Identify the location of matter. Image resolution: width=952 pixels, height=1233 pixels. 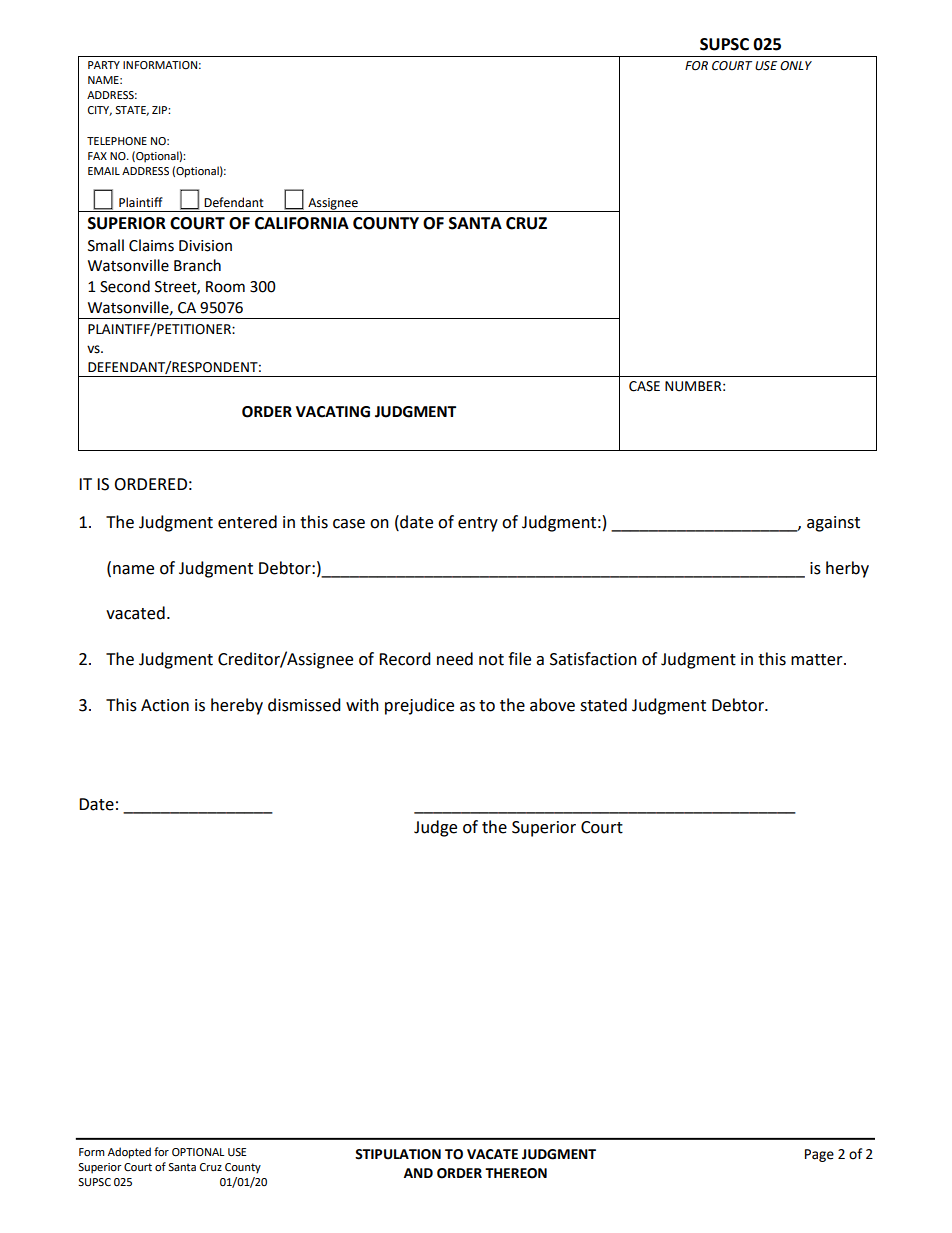
(818, 660).
